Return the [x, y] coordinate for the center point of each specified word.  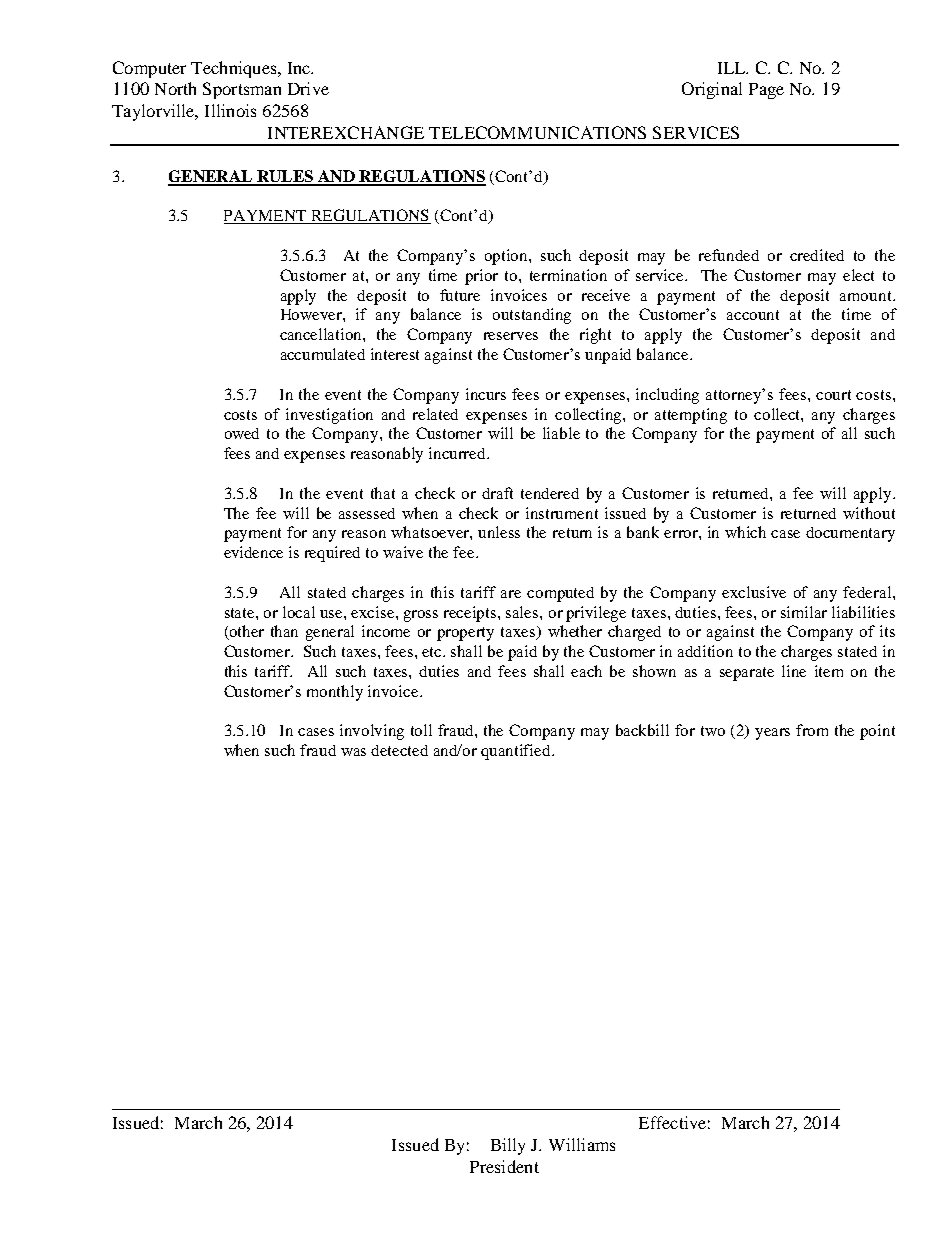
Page [766, 91]
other [246, 632]
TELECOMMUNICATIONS [537, 132]
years [772, 734]
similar [804, 612]
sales [523, 612]
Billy [508, 1146]
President [504, 1166]
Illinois [230, 110]
